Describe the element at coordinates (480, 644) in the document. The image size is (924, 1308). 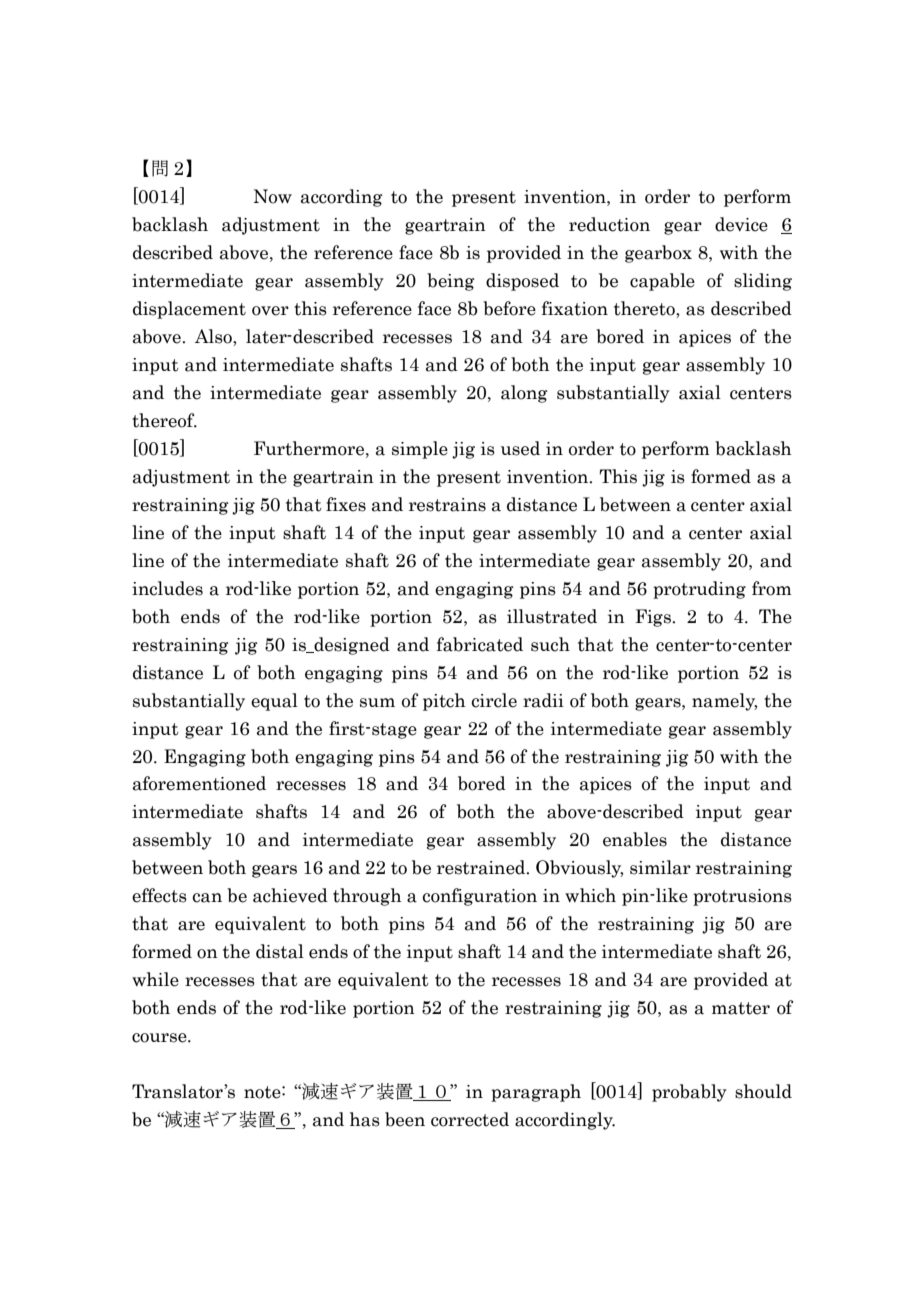
I see `fabricated` at that location.
